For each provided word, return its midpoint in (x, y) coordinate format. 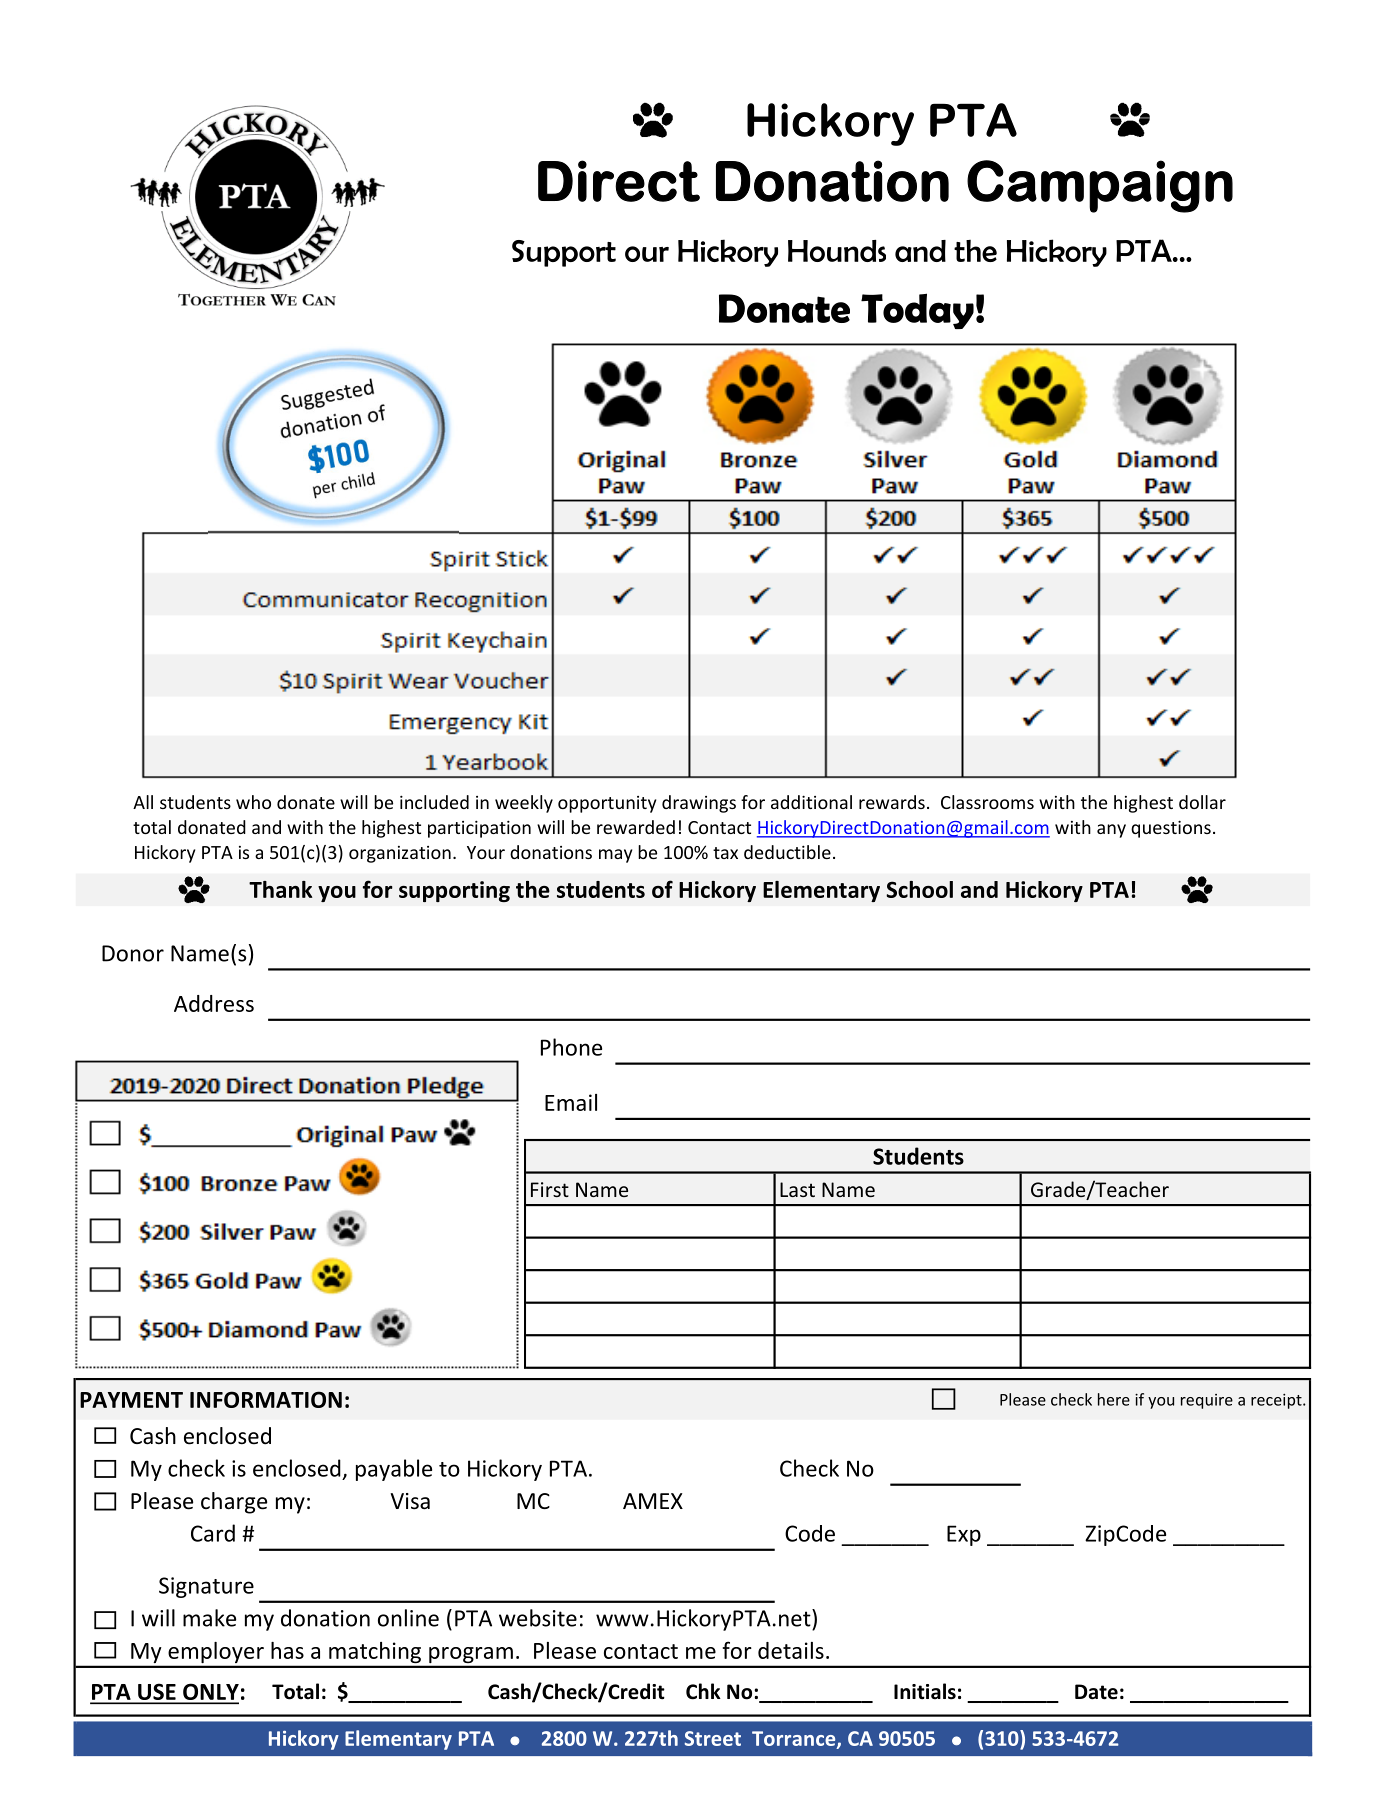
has (287, 1650)
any (1111, 831)
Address (214, 1003)
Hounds (837, 251)
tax (725, 853)
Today (917, 311)
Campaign (1100, 186)
